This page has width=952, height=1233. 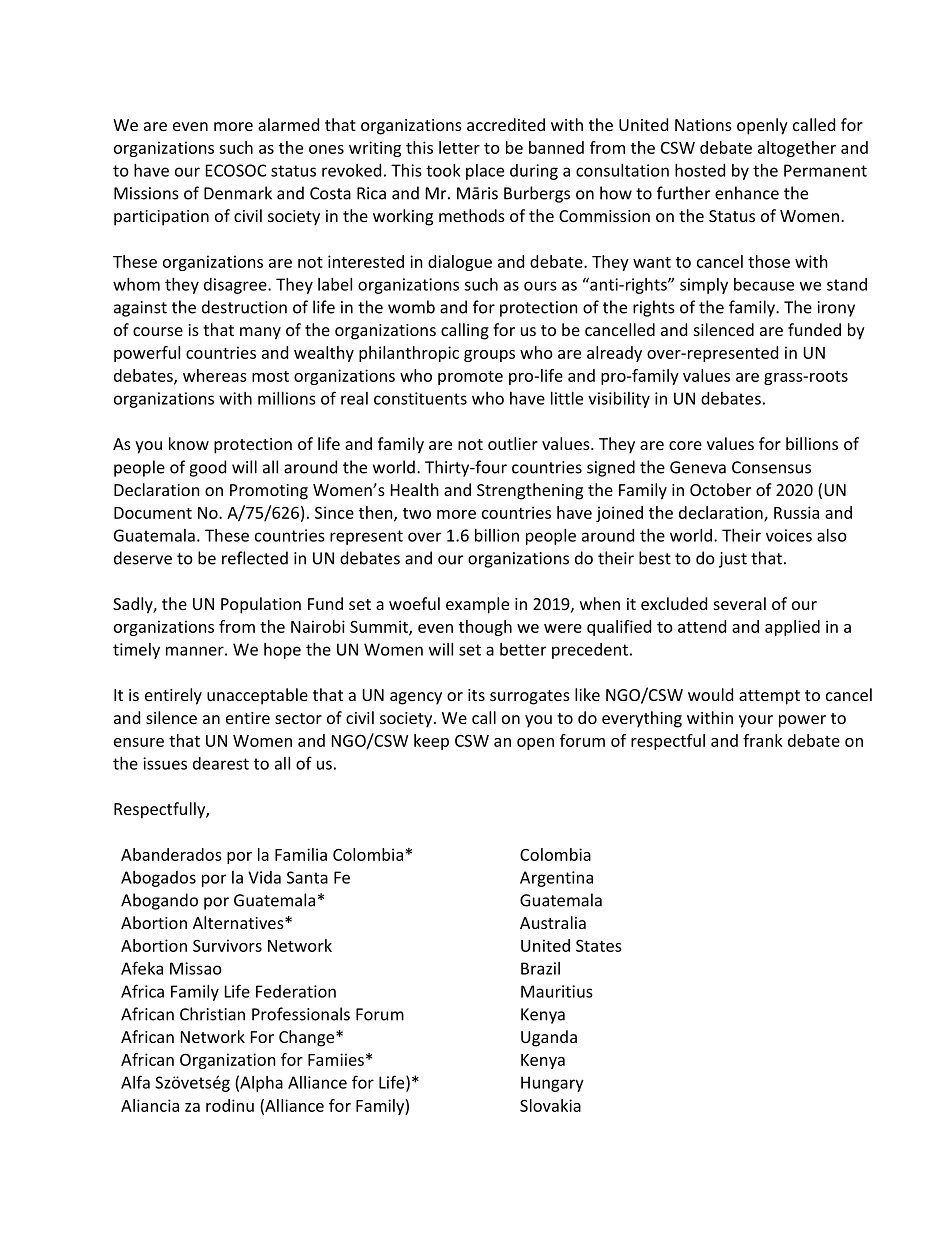 I want to click on outlier, so click(x=513, y=443).
